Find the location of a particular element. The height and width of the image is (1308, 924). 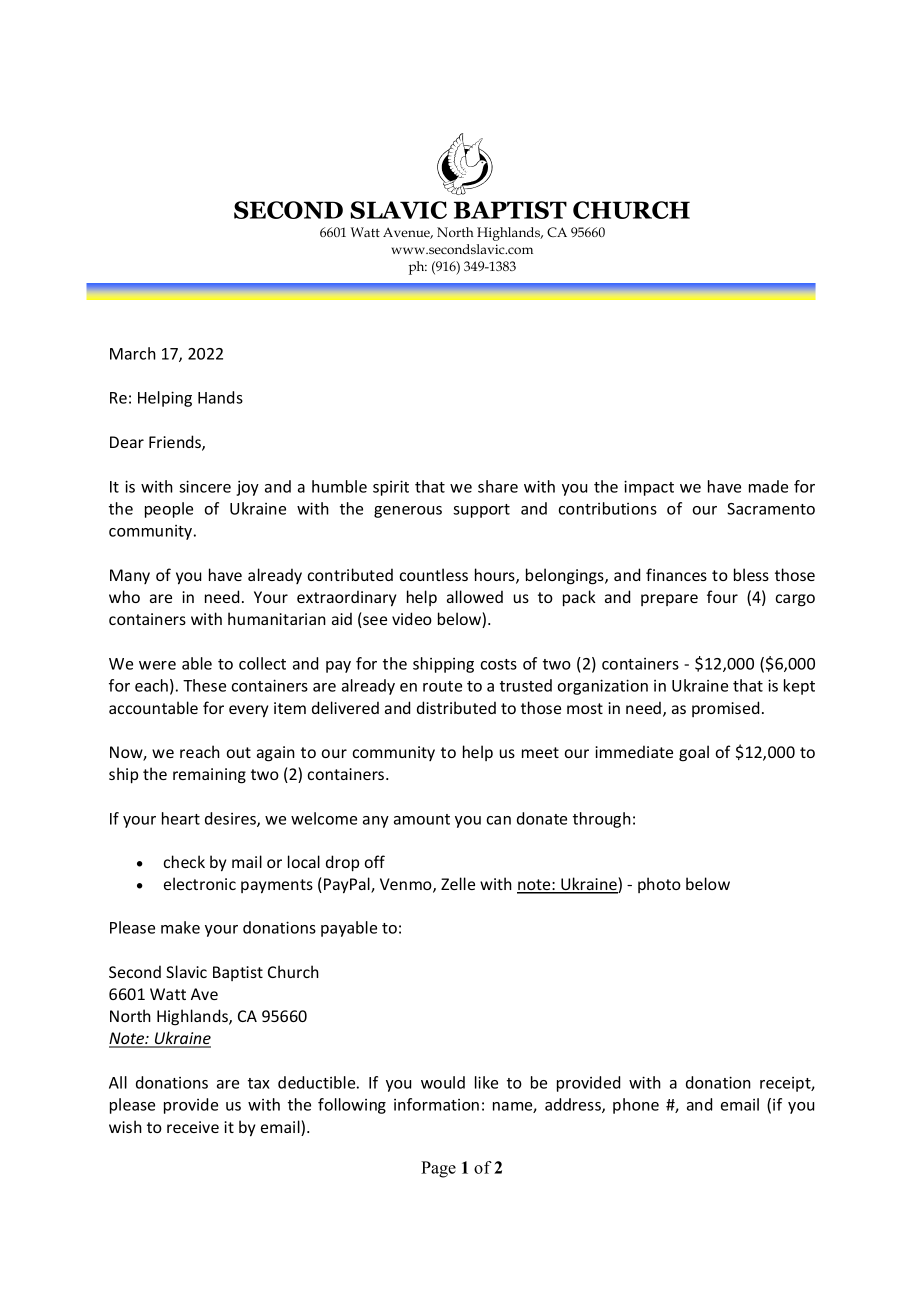

phone is located at coordinates (636, 1106).
